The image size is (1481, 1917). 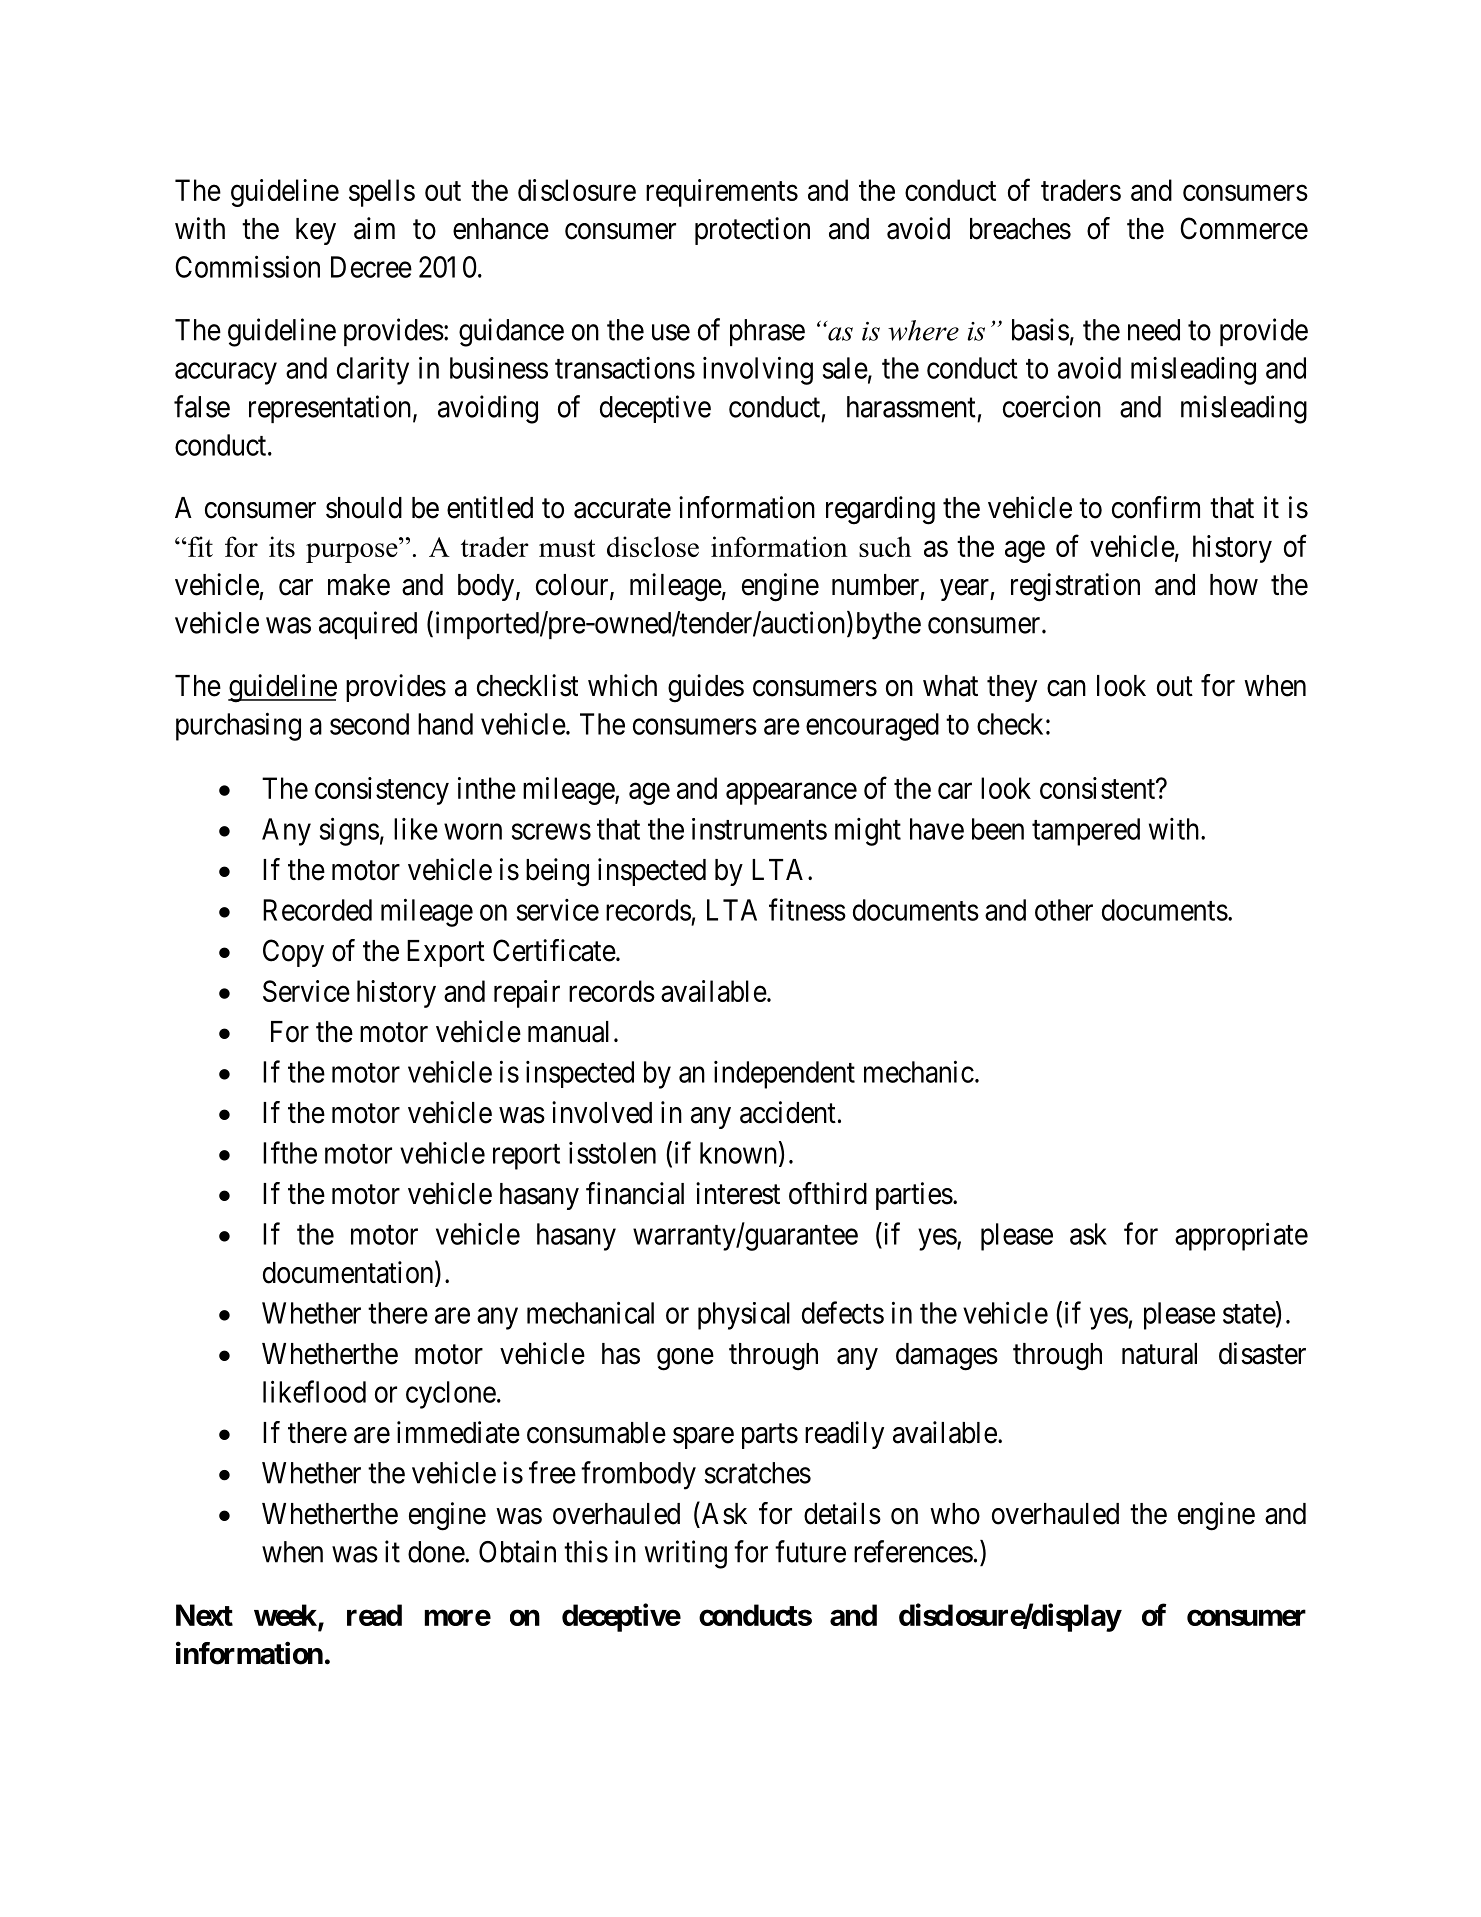 What do you see at coordinates (1066, 688) in the document?
I see `can` at bounding box center [1066, 688].
